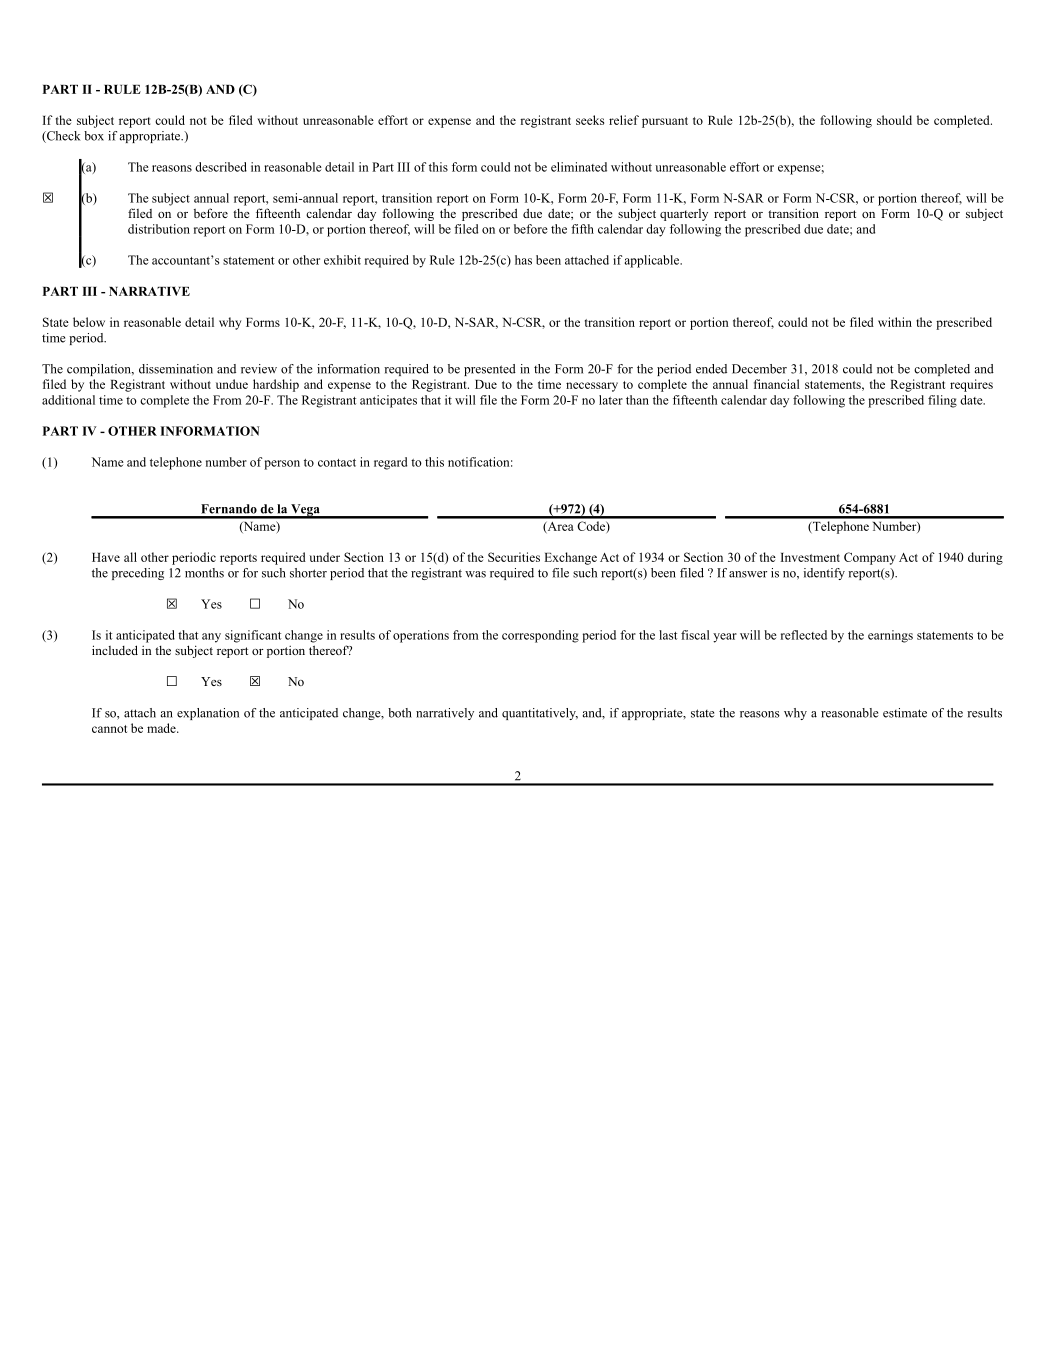  Describe the element at coordinates (895, 322) in the screenshot. I see `within` at that location.
